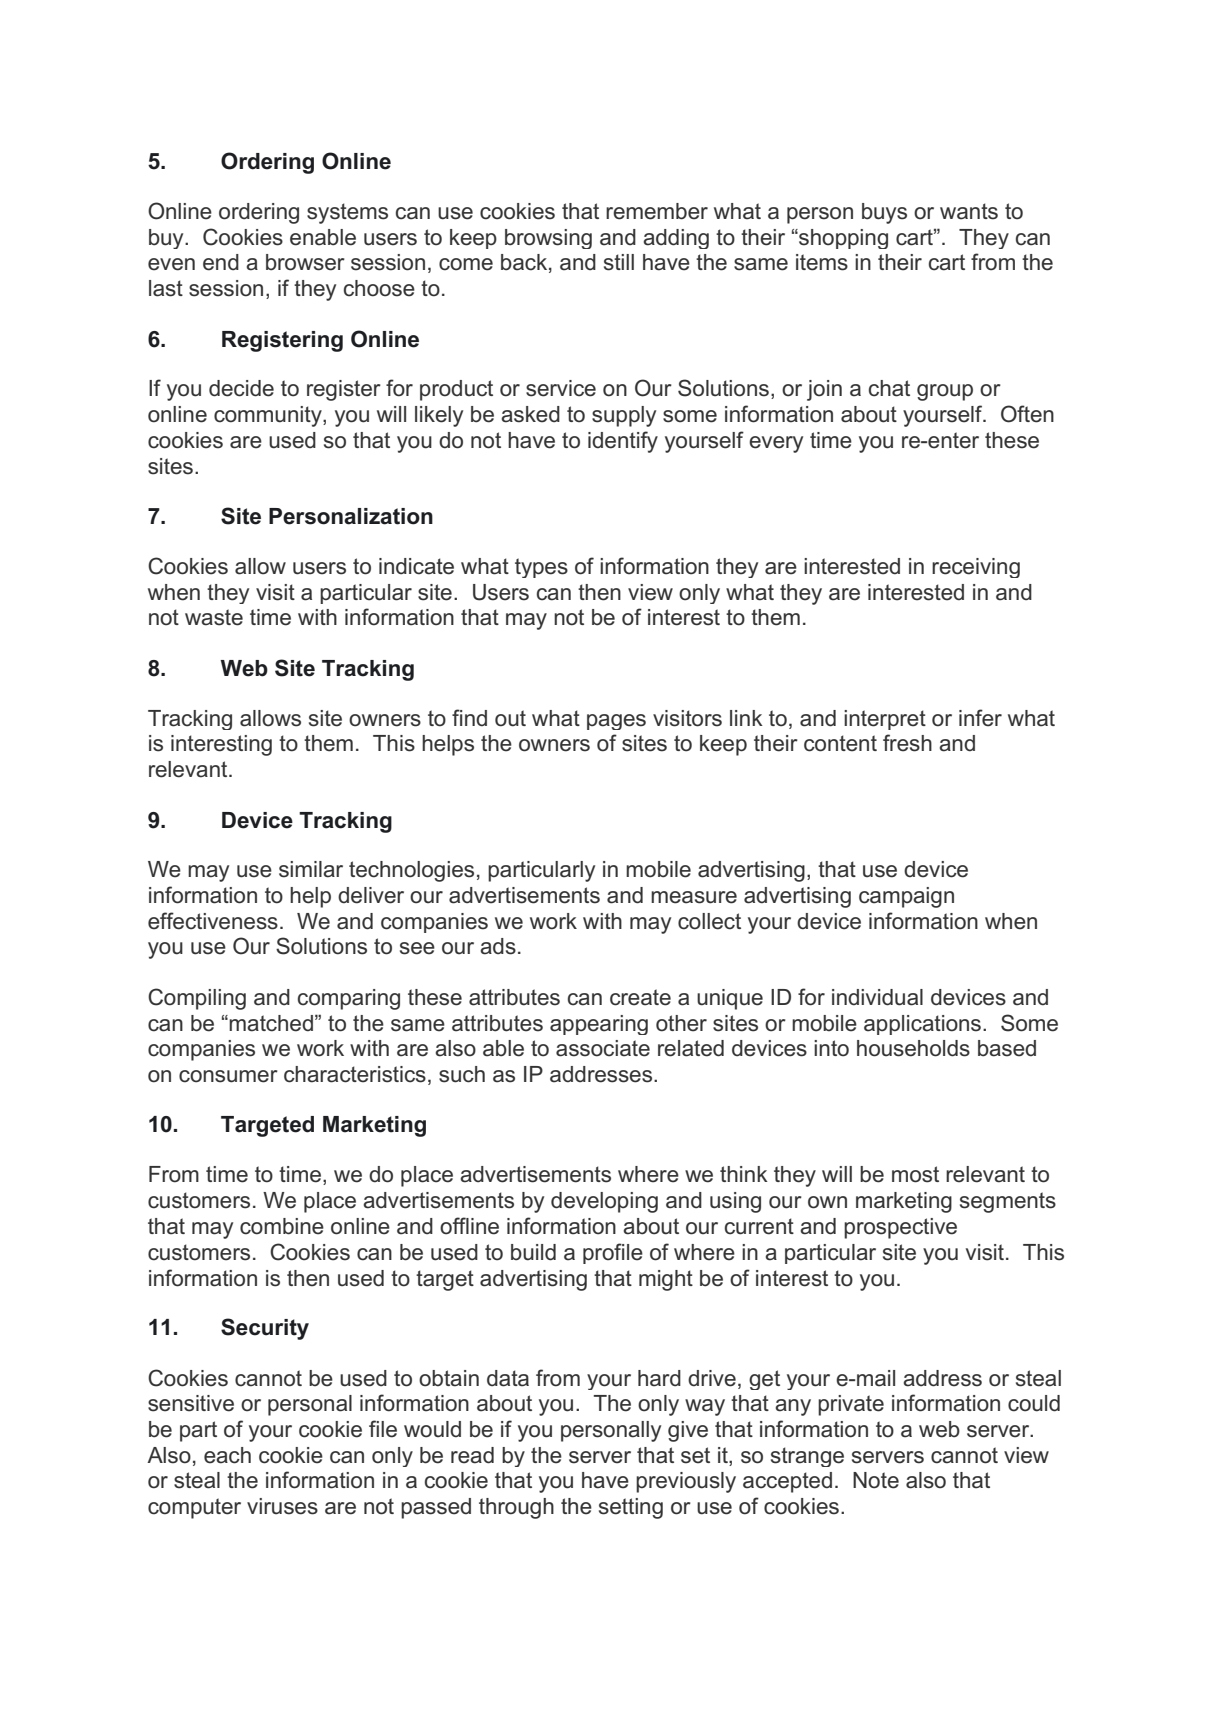  I want to click on waste, so click(214, 617).
